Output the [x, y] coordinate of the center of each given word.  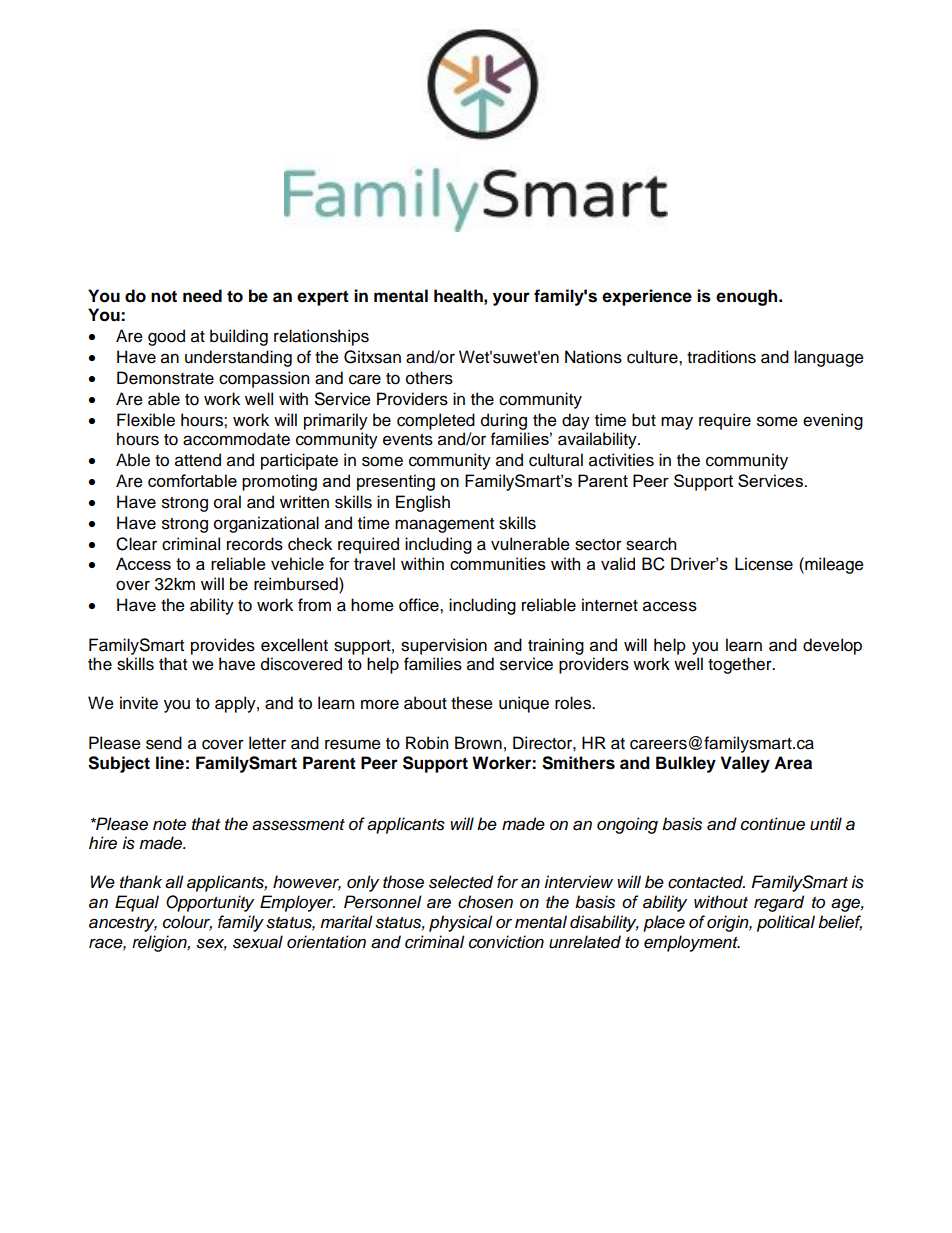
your [511, 299]
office [420, 605]
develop [832, 646]
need [202, 296]
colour [187, 923]
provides [223, 646]
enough [748, 297]
